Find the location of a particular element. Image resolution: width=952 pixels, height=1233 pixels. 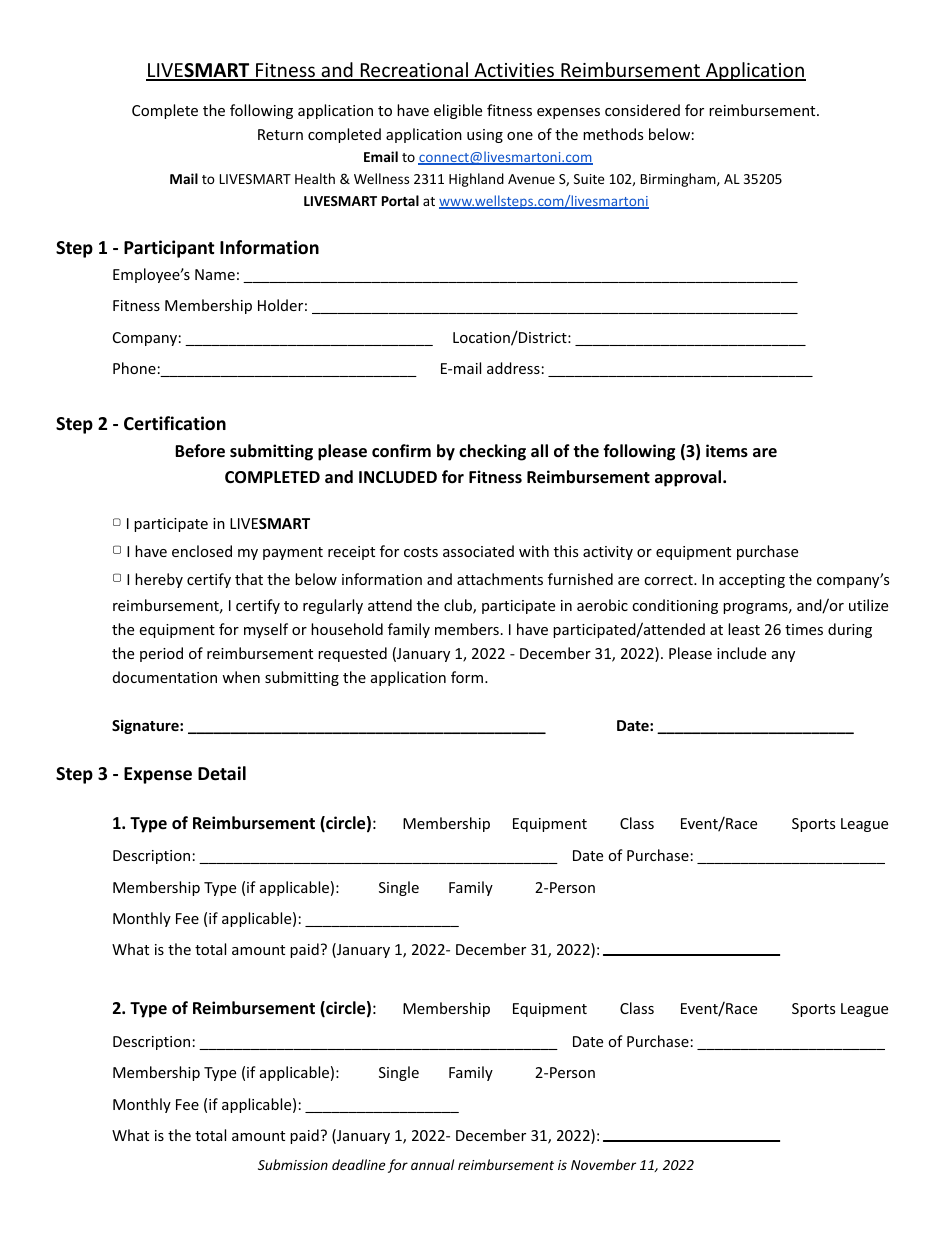

annual is located at coordinates (432, 1164).
